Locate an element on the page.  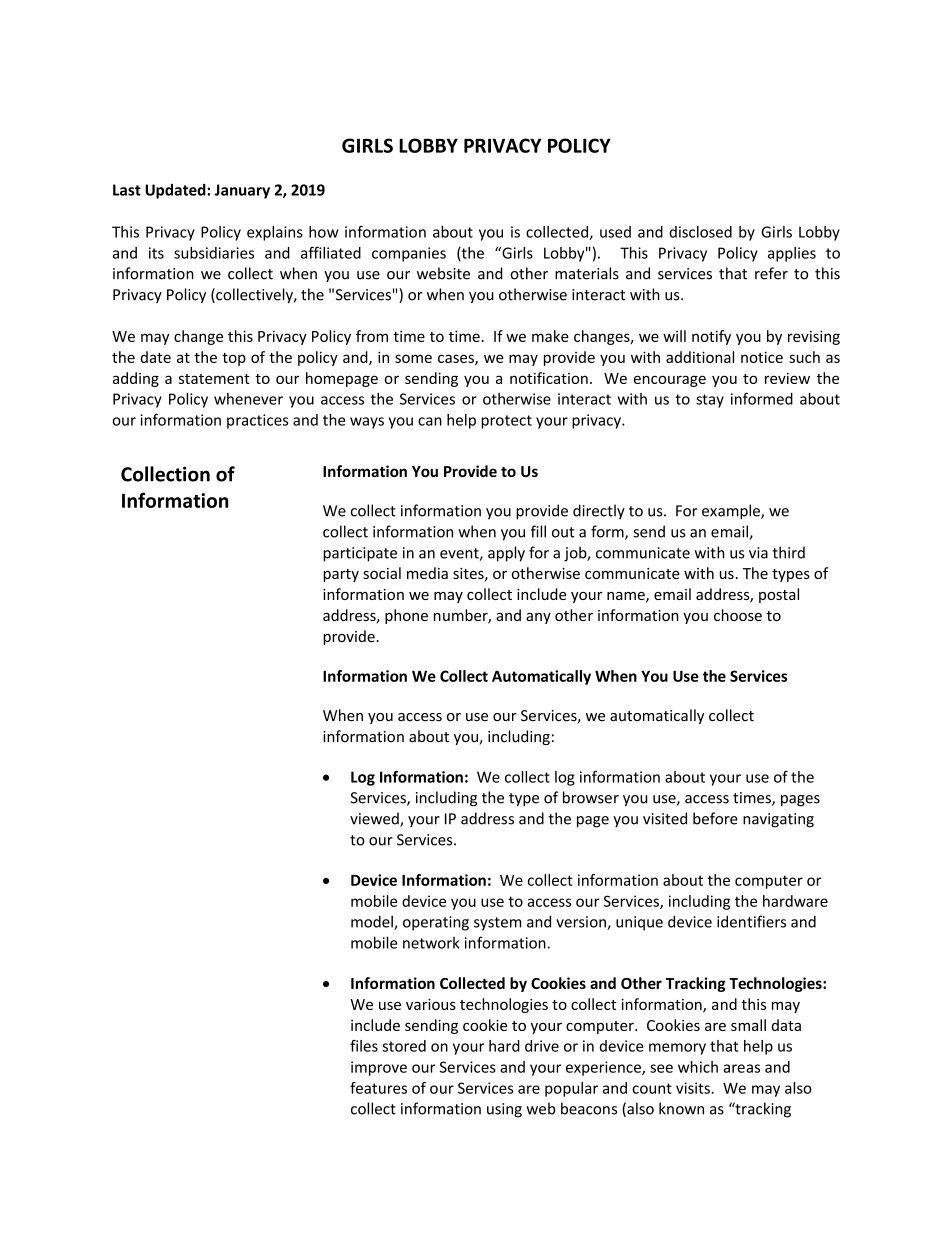
files is located at coordinates (364, 1046).
